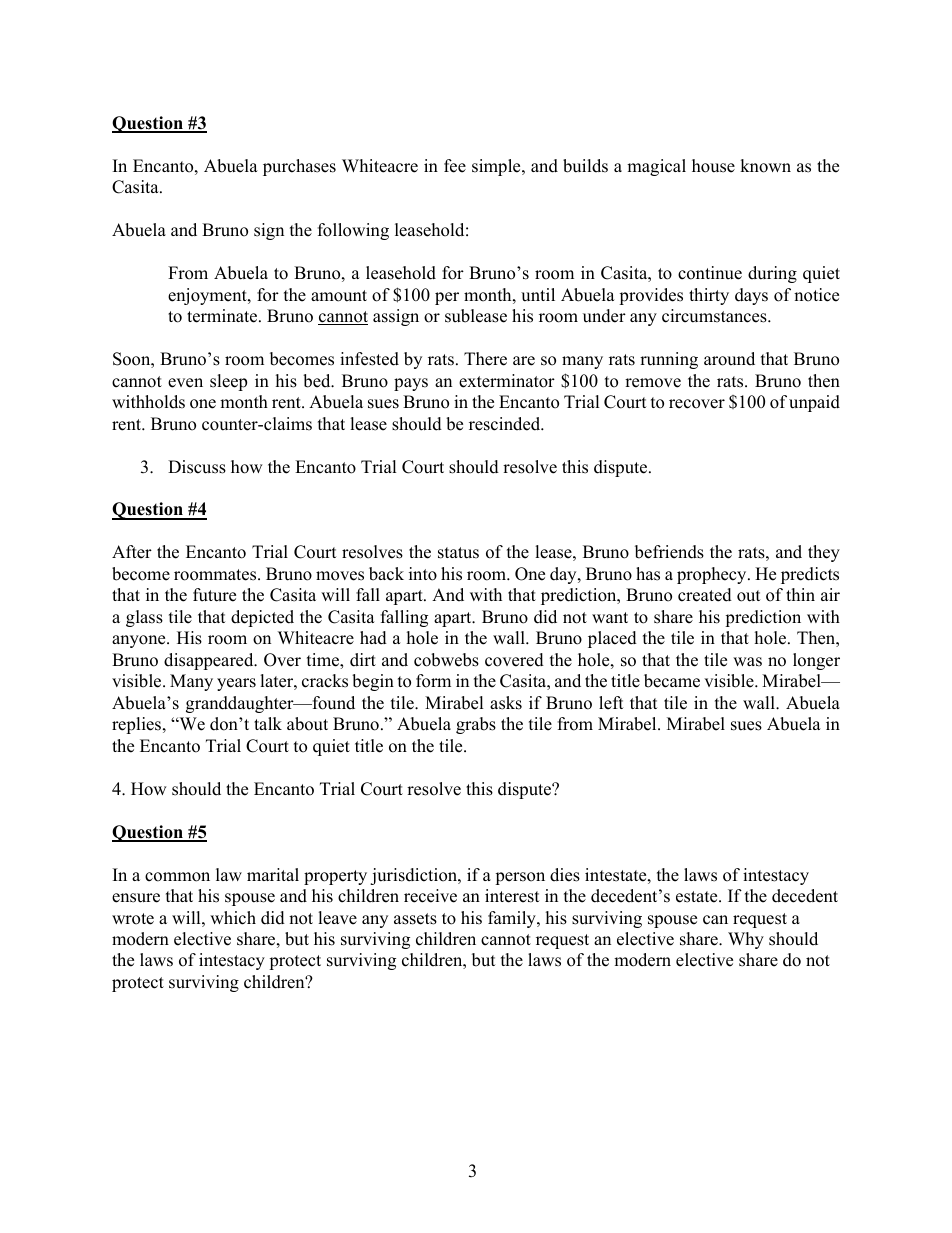 The height and width of the image is (1233, 952). I want to click on simple, so click(497, 167).
